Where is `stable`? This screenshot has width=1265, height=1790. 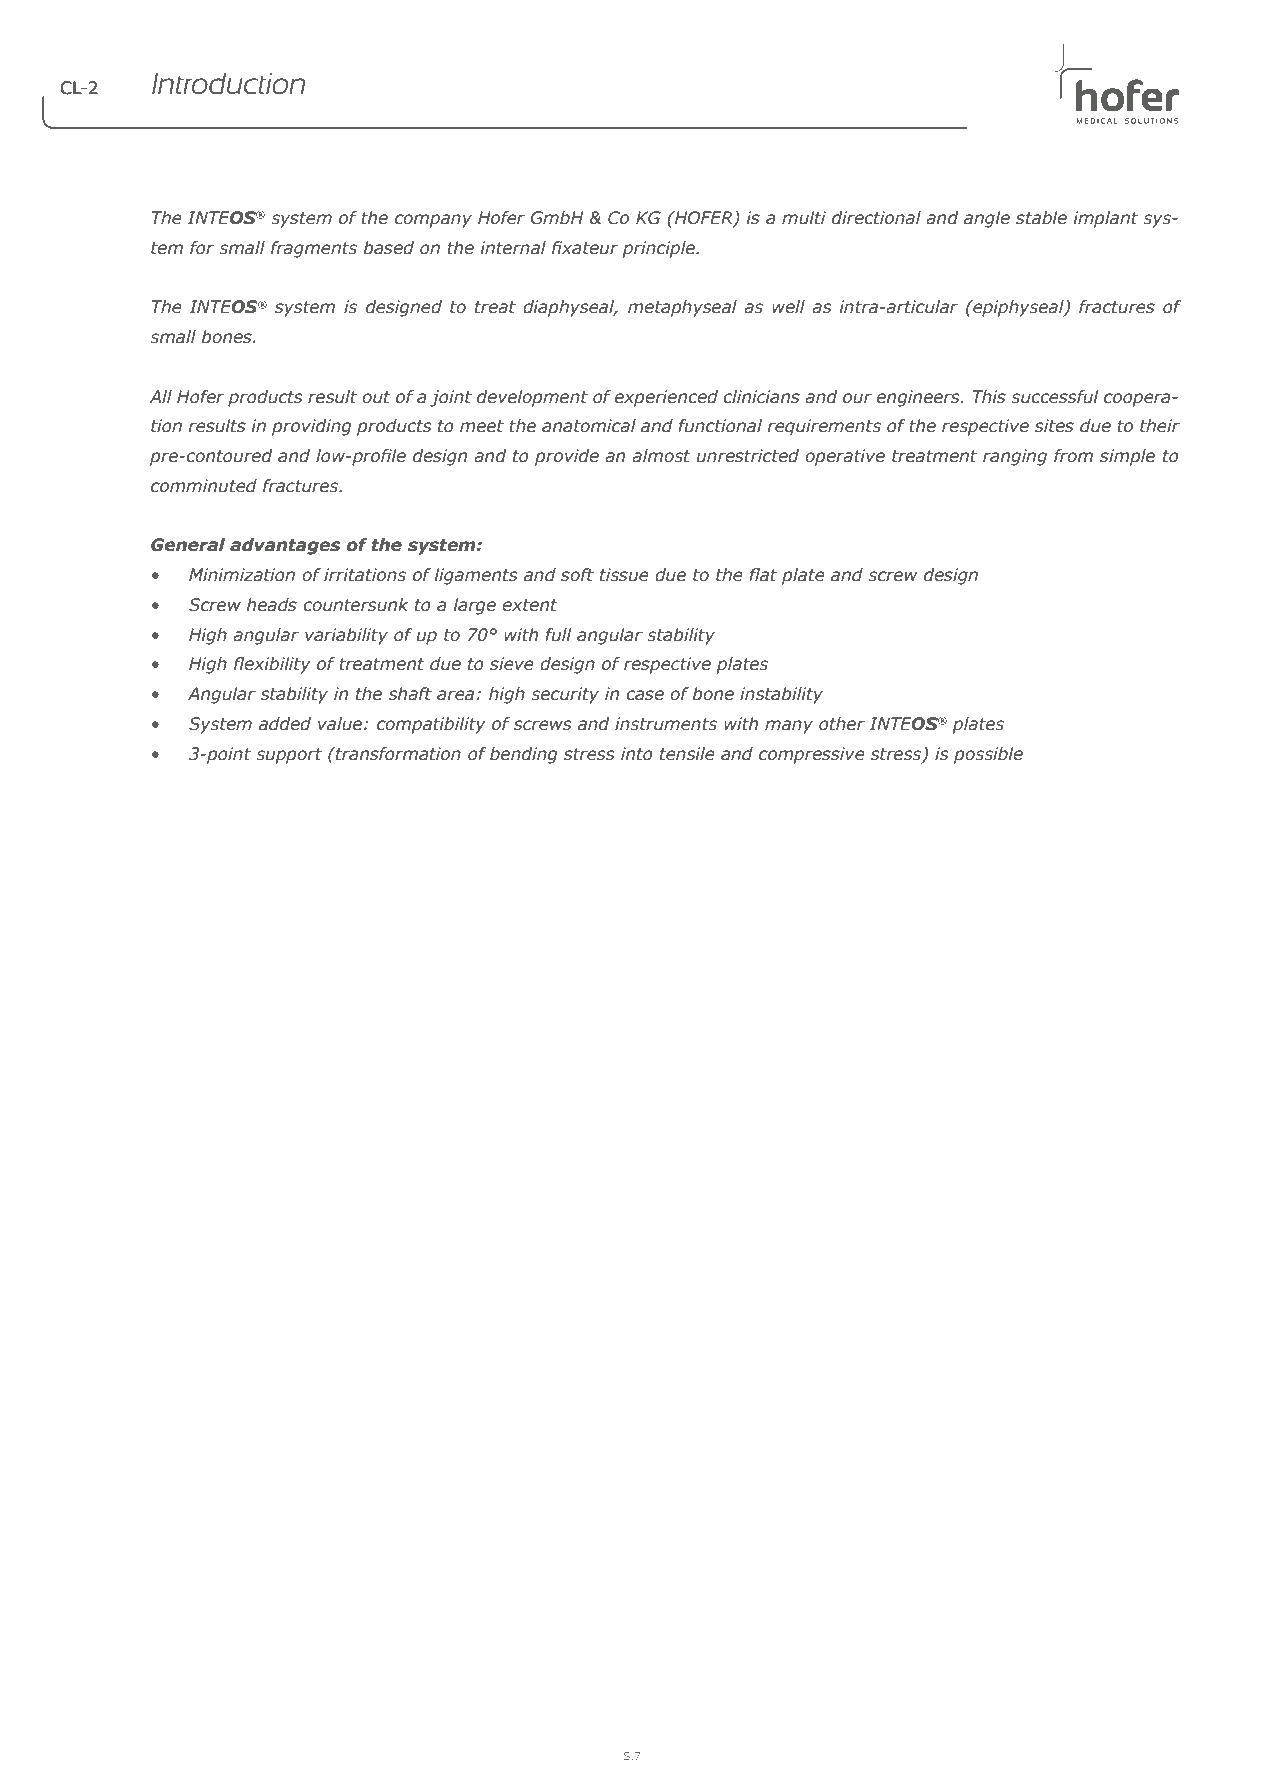 stable is located at coordinates (1041, 218).
